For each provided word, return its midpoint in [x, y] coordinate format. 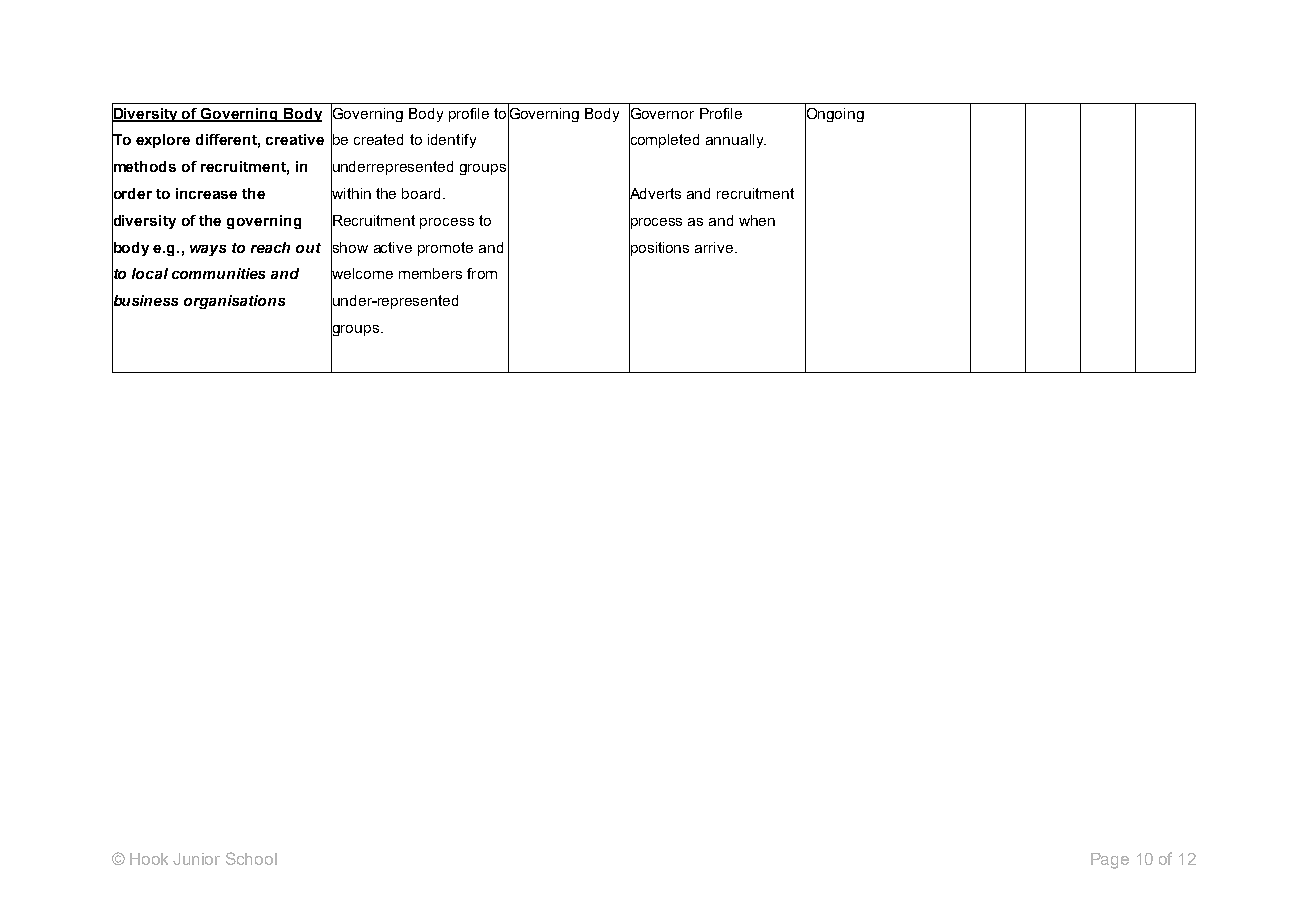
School [251, 858]
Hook [149, 859]
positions [659, 248]
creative [295, 139]
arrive [715, 247]
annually [736, 141]
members [430, 273]
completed [664, 141]
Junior [196, 859]
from [482, 273]
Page [1110, 861]
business [145, 300]
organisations [234, 302]
